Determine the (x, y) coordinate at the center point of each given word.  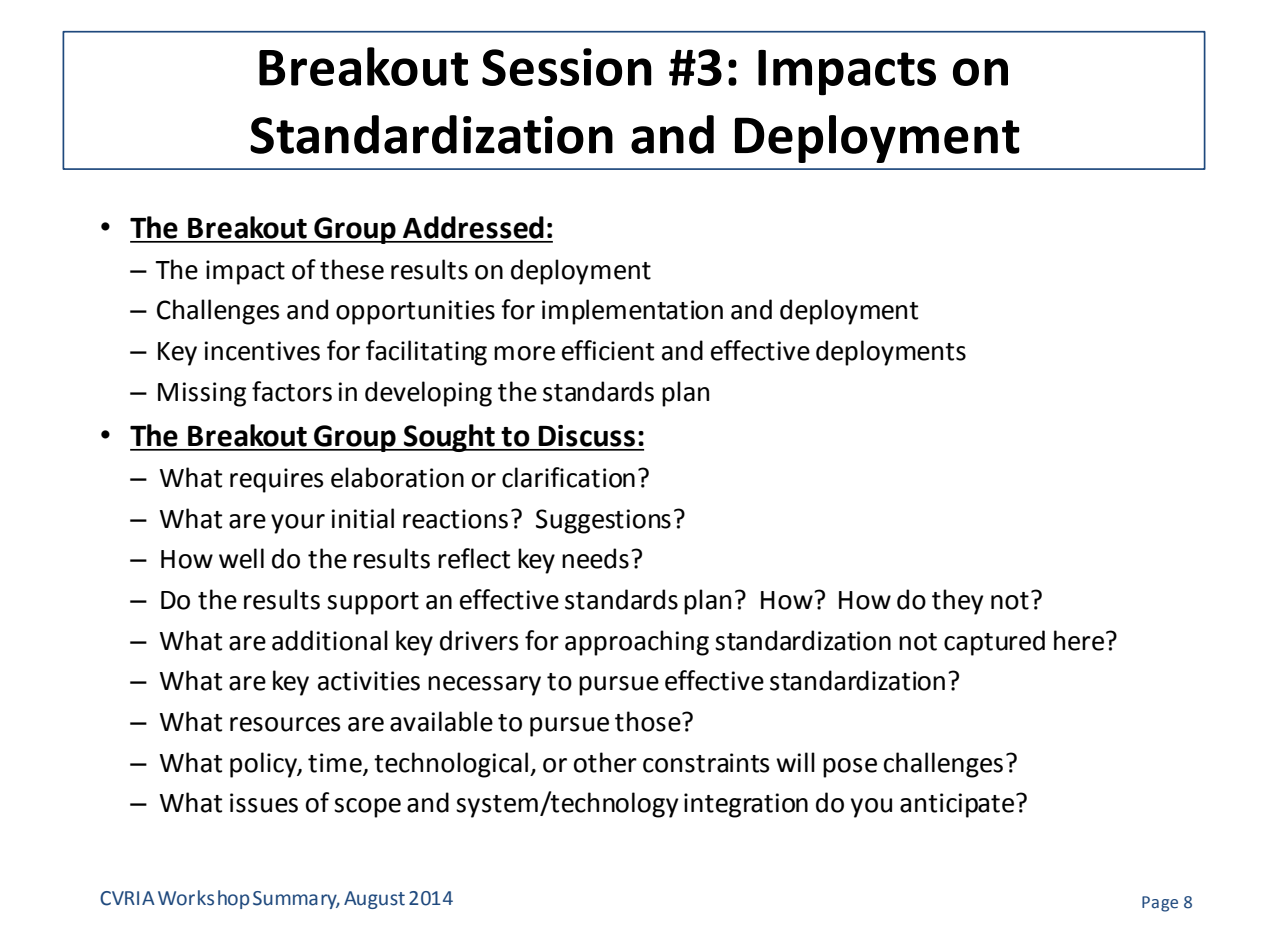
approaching (637, 643)
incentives (262, 351)
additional (330, 640)
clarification (568, 477)
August (374, 900)
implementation (632, 312)
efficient (608, 350)
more (524, 353)
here (1079, 640)
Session (567, 67)
